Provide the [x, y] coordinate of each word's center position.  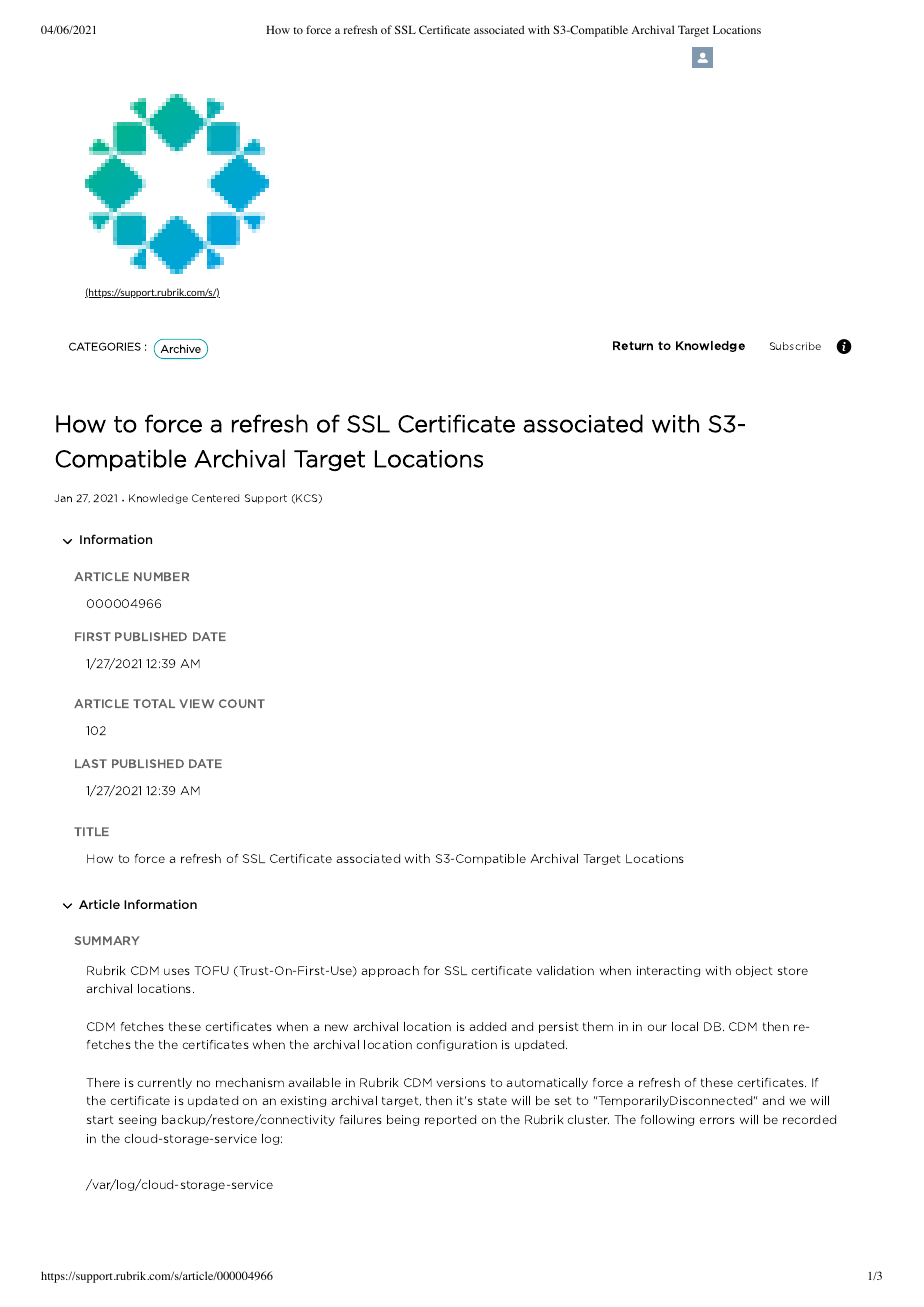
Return [633, 345]
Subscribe [795, 346]
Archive [181, 348]
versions [461, 1082]
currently [165, 1083]
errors [717, 1120]
